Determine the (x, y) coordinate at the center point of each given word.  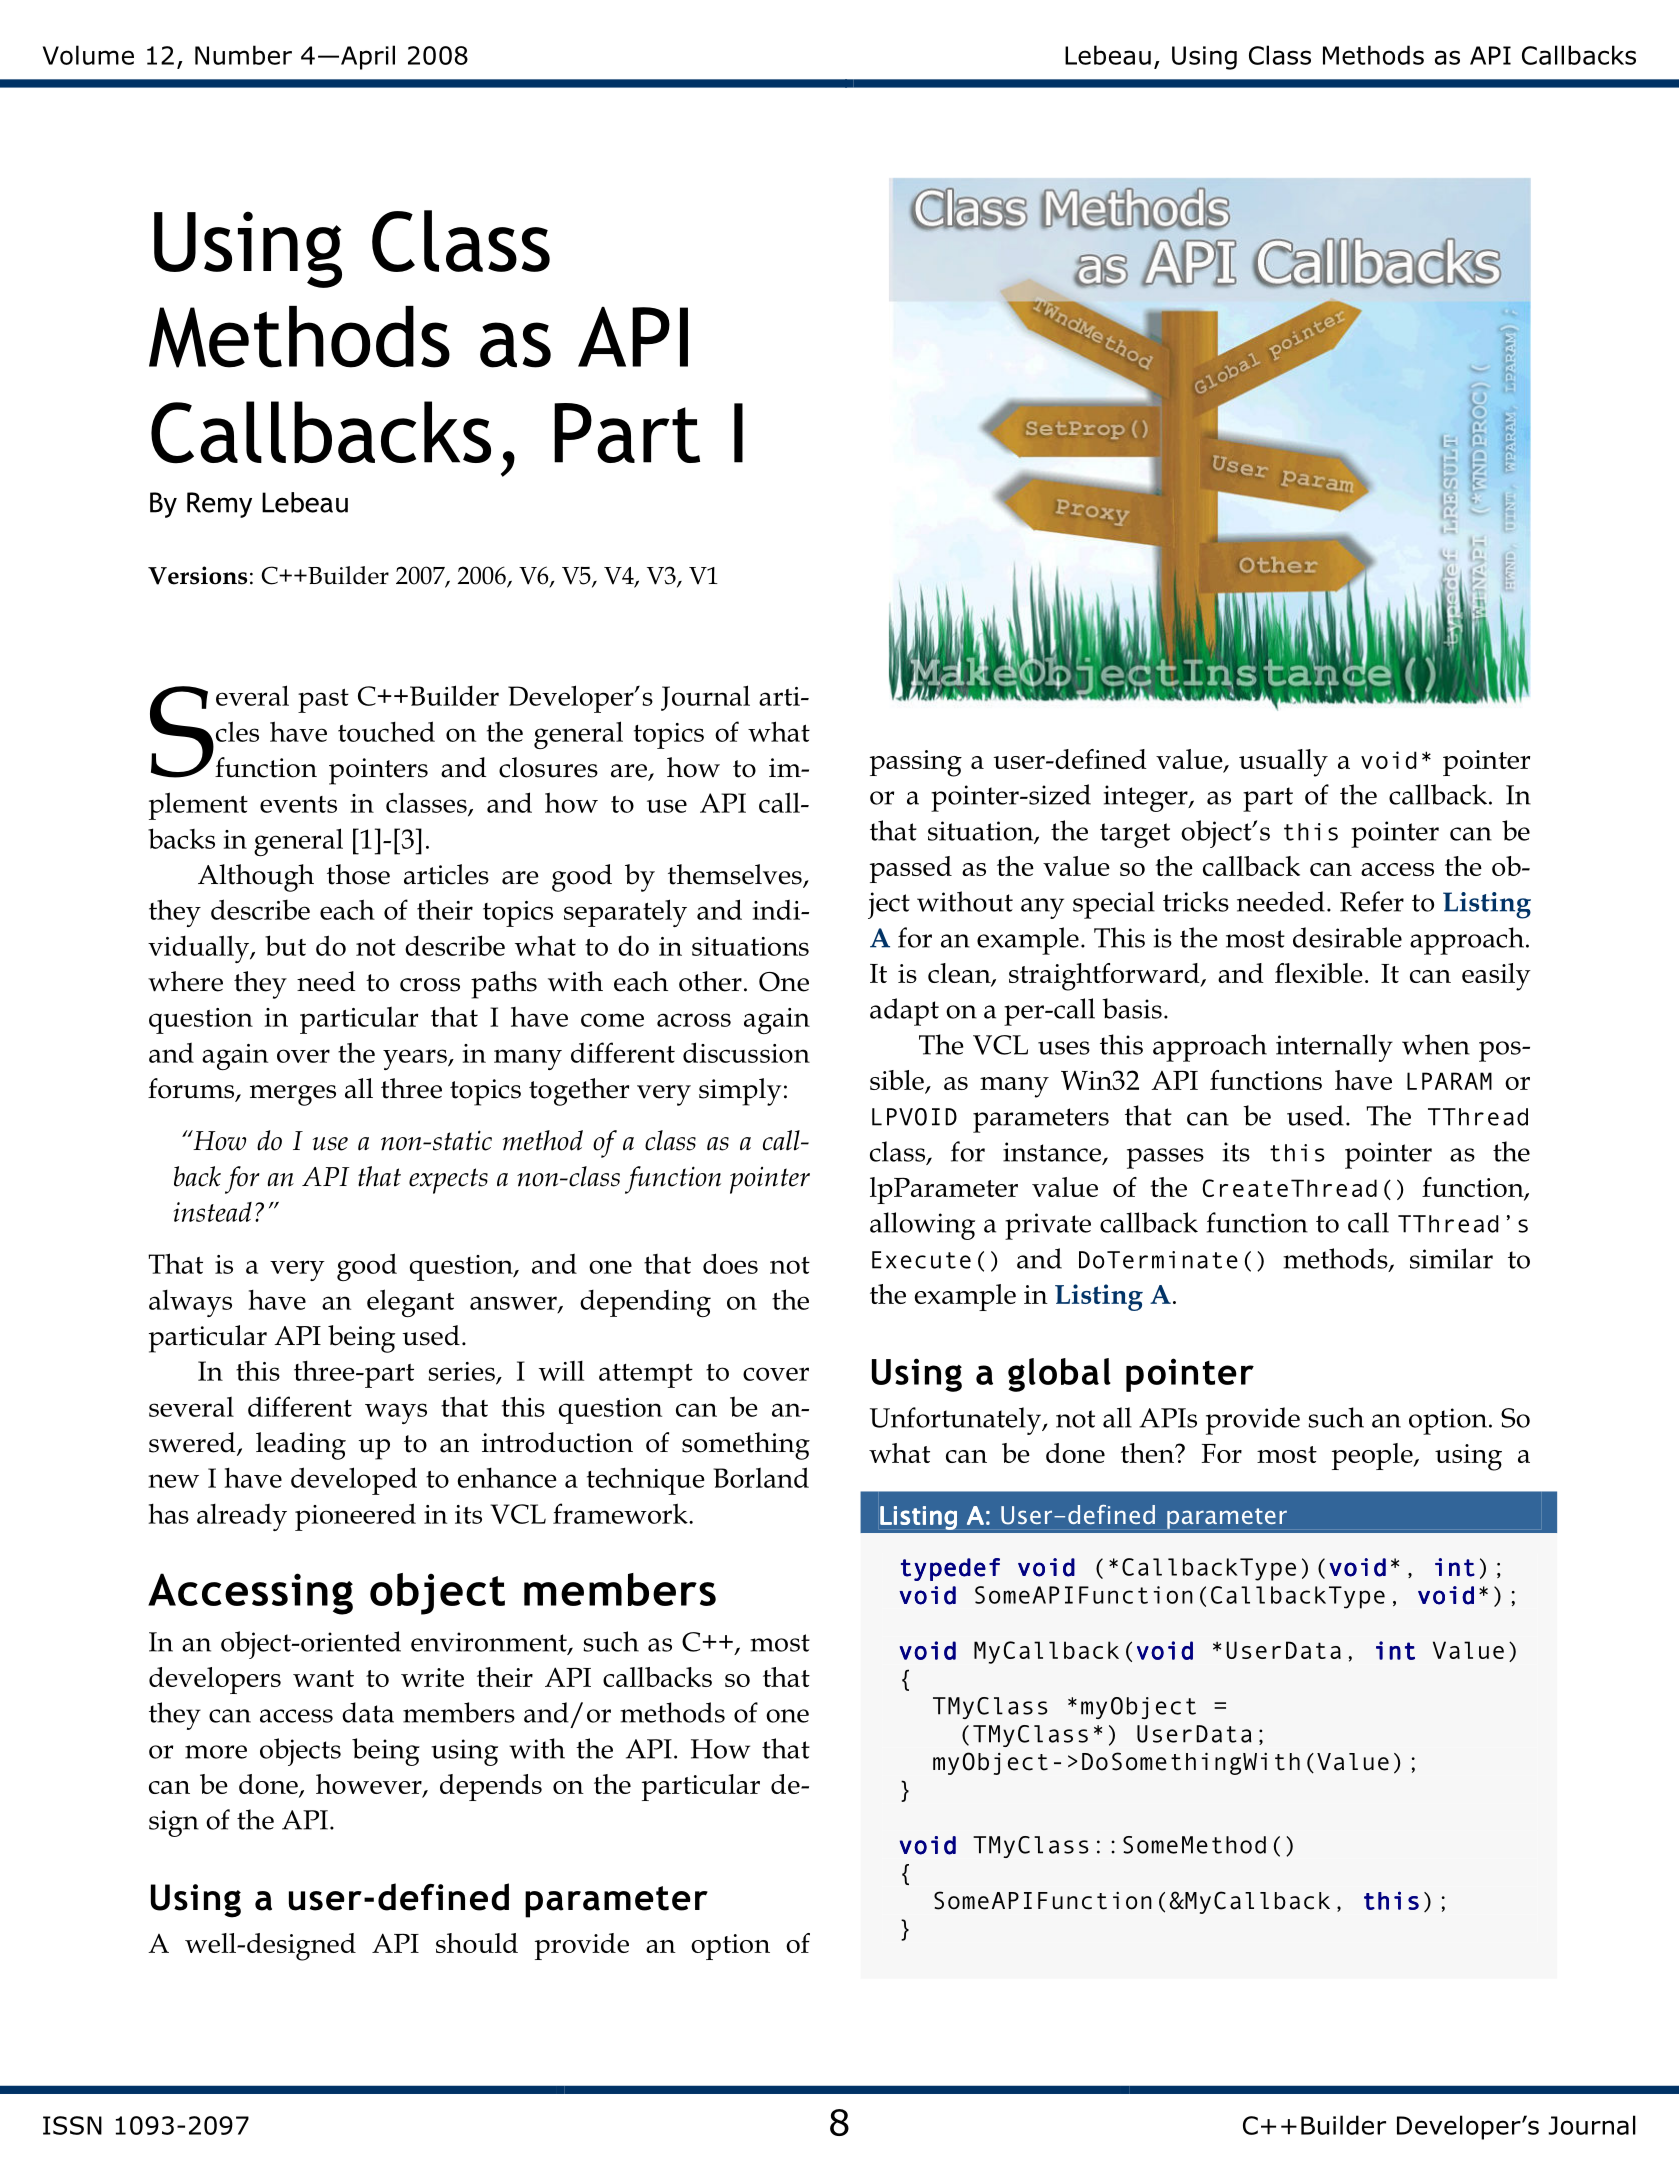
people (1373, 1456)
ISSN (72, 2125)
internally (1334, 1048)
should (477, 1943)
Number (243, 55)
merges (293, 1095)
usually (1283, 763)
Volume (88, 55)
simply (740, 1092)
